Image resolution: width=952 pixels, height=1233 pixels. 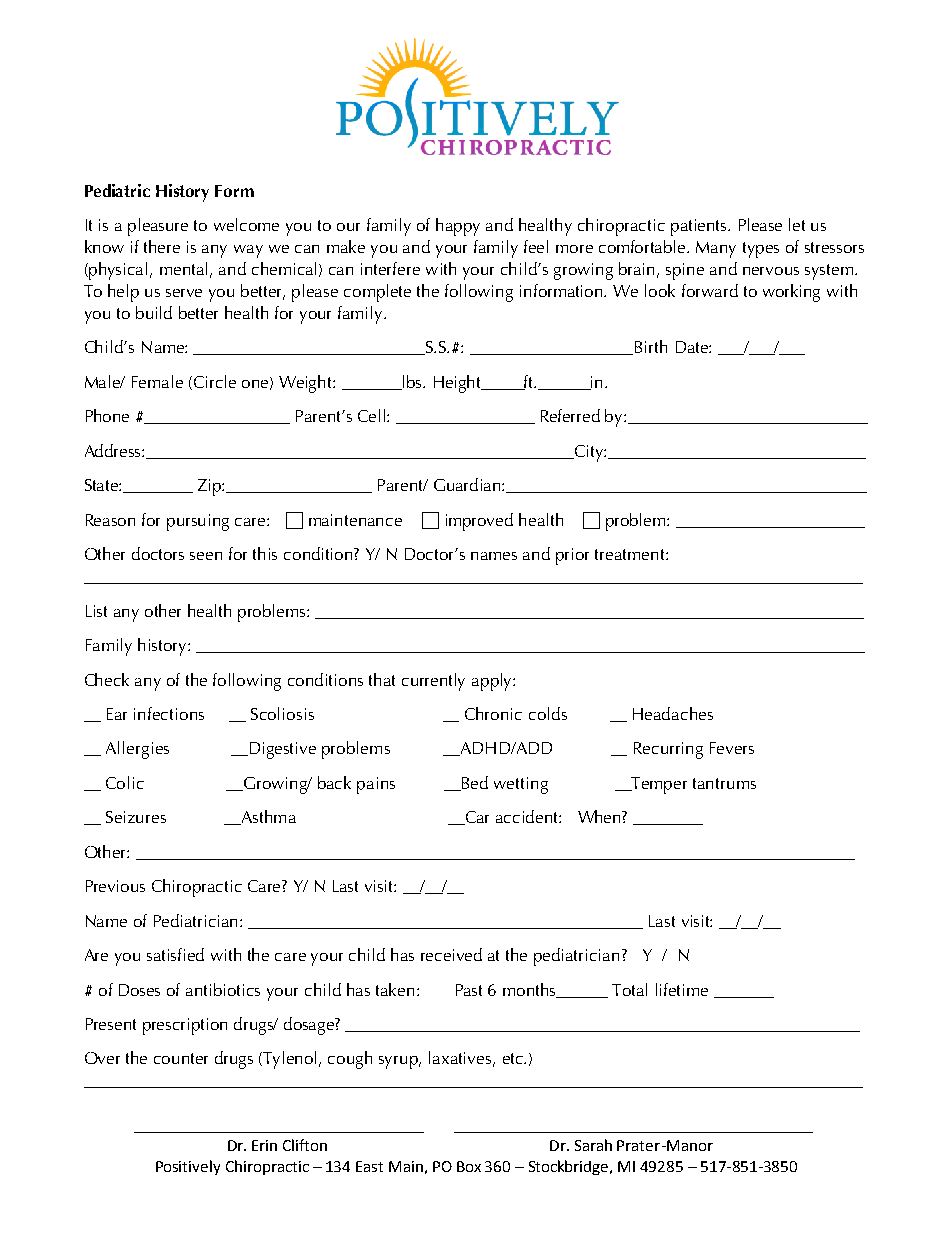 What do you see at coordinates (761, 250) in the page?
I see `types` at bounding box center [761, 250].
